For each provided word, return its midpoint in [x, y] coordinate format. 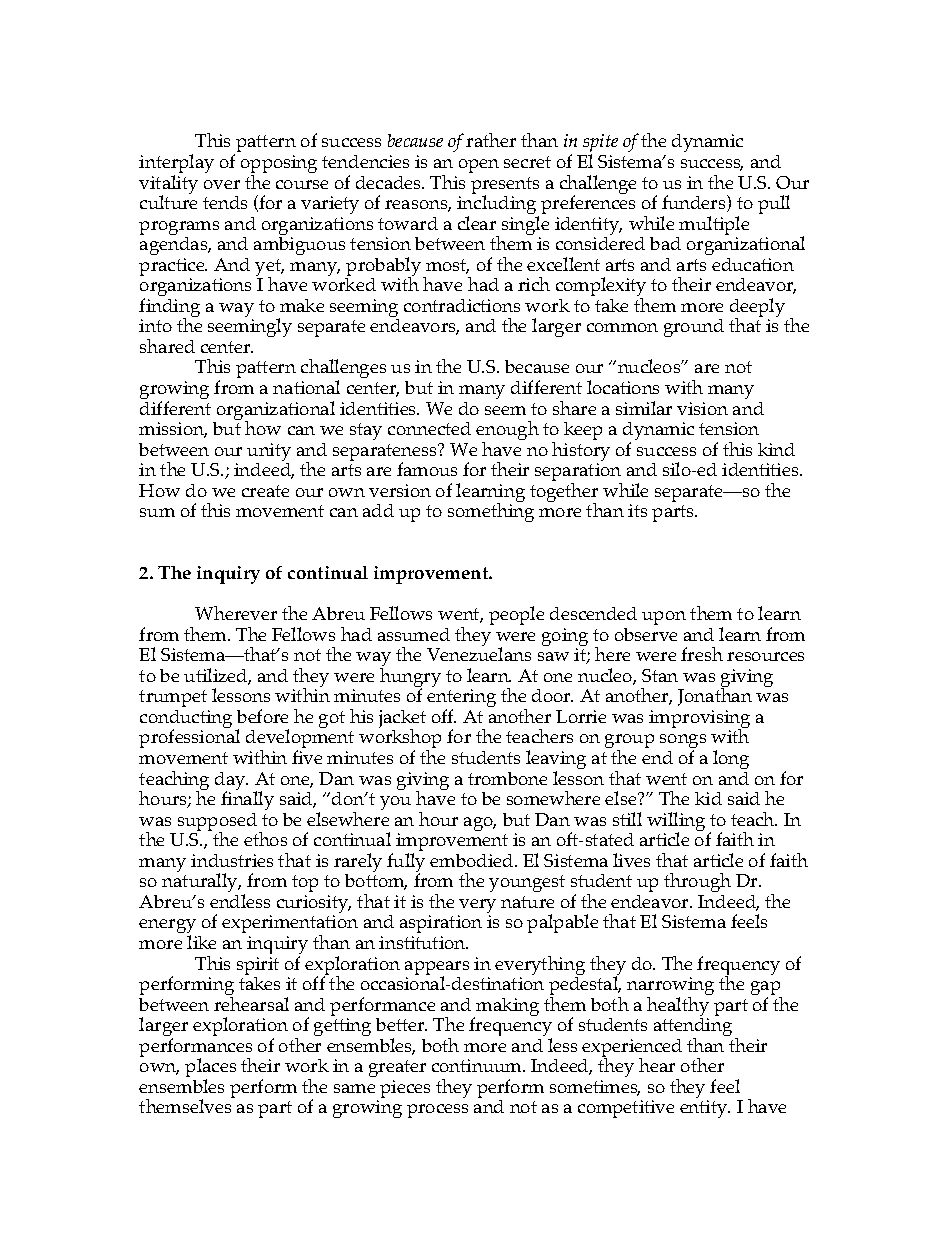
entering [461, 699]
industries [232, 860]
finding [169, 309]
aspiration [441, 926]
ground [694, 328]
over [222, 184]
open [479, 166]
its [637, 510]
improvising [699, 720]
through [697, 882]
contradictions [462, 305]
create [265, 491]
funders [695, 203]
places [210, 1069]
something [491, 511]
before [262, 716]
